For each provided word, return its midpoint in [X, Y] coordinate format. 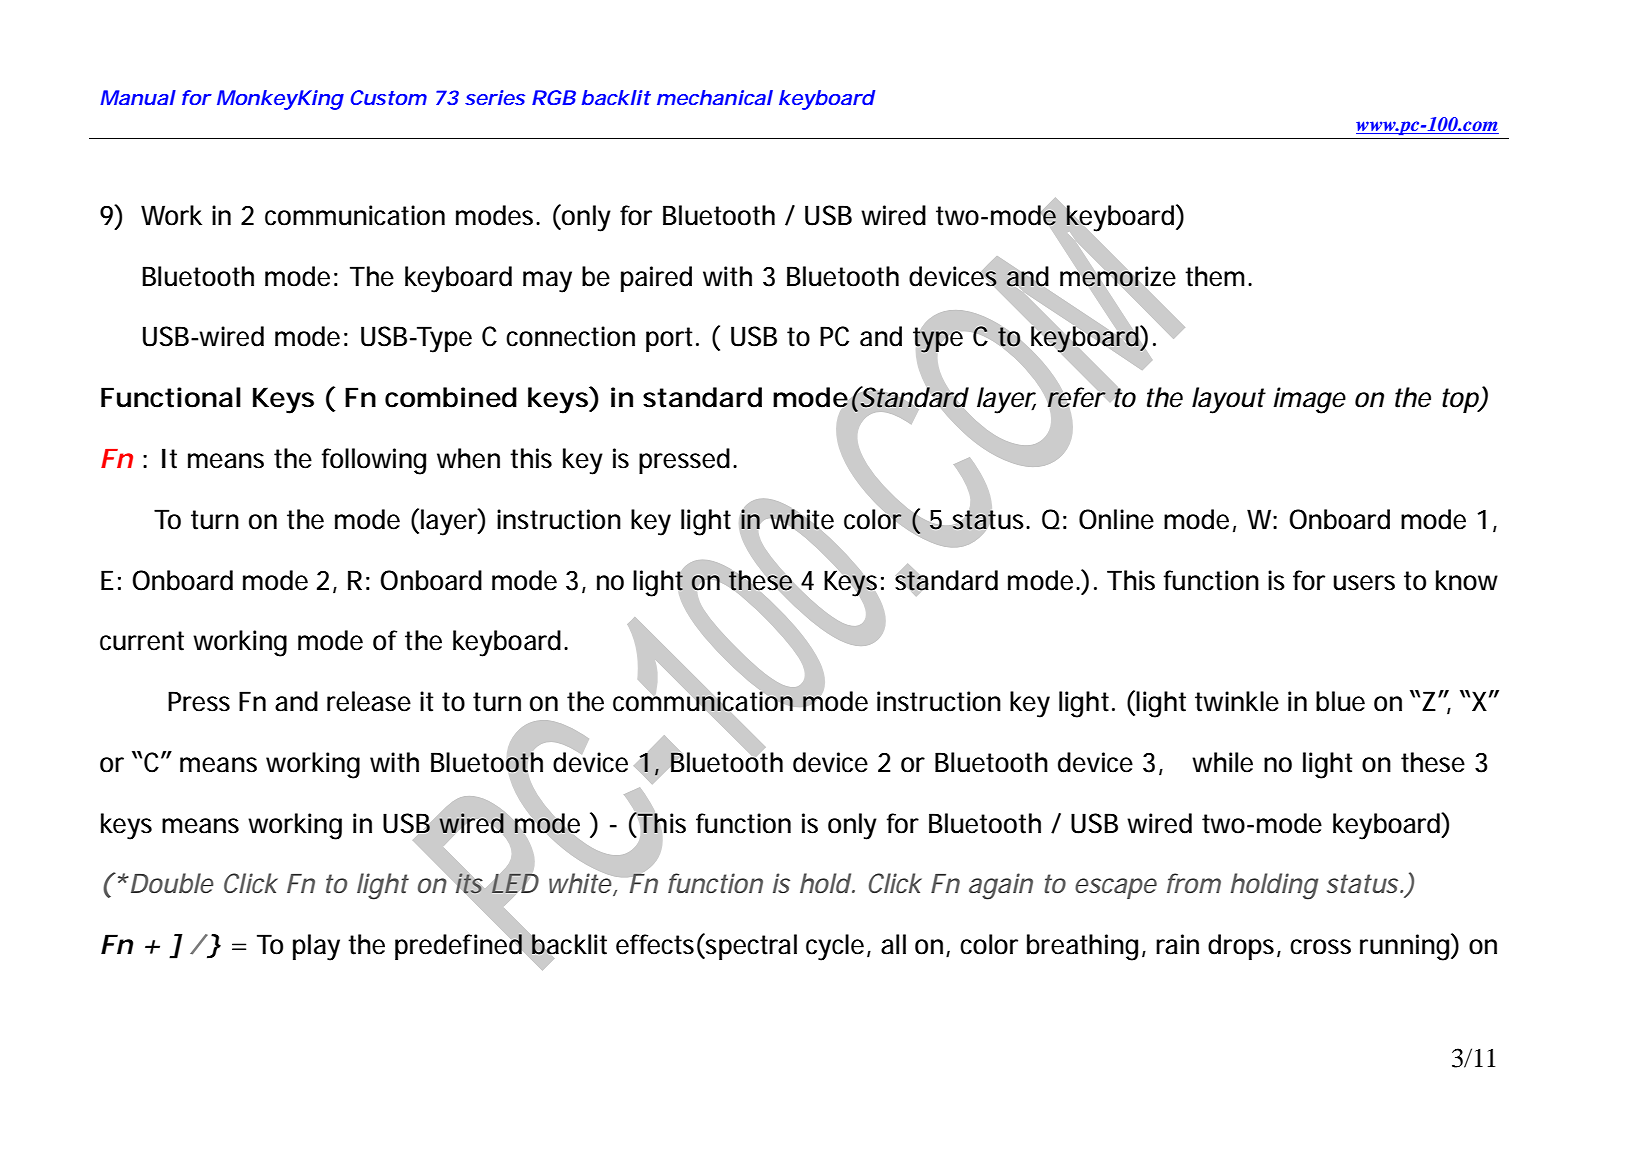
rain [1177, 944]
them [1218, 276]
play [316, 947]
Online [1116, 519]
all [893, 944]
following [374, 461]
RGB [554, 97]
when [468, 458]
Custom [389, 97]
